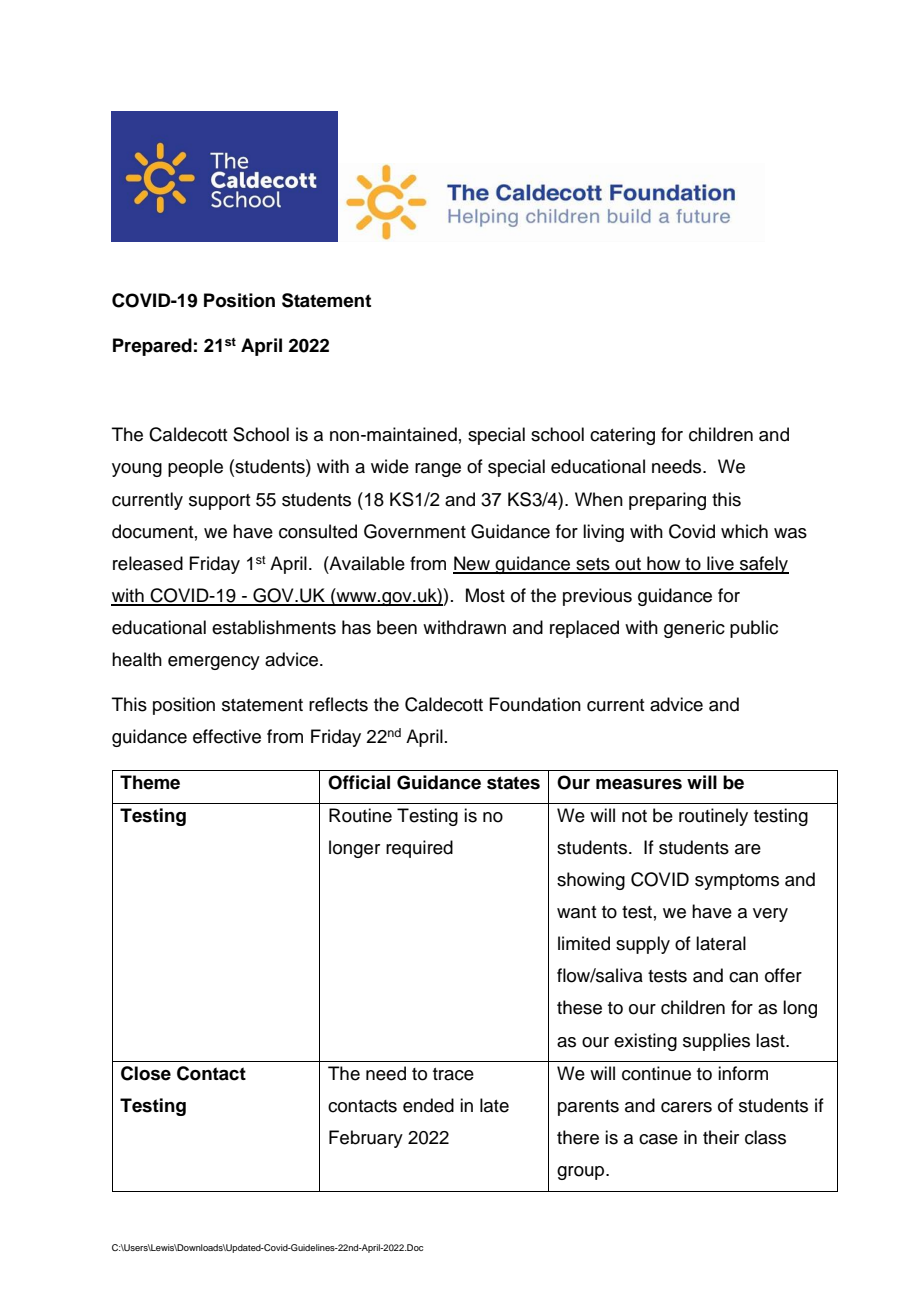 This page has width=924, height=1308. Describe the element at coordinates (472, 564) in the page. I see `New` at that location.
